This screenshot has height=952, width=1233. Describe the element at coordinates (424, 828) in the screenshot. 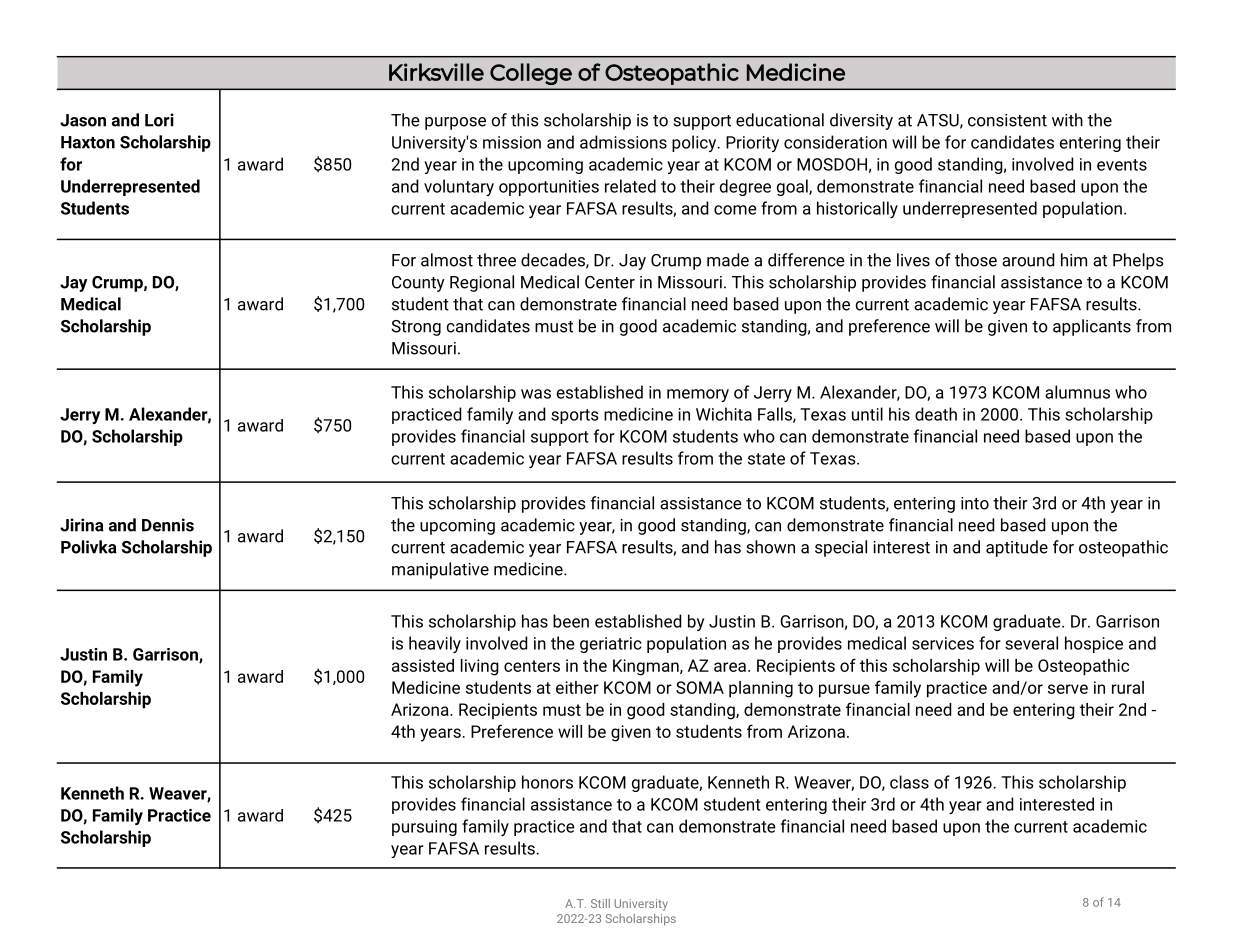

I see `pursuing` at that location.
